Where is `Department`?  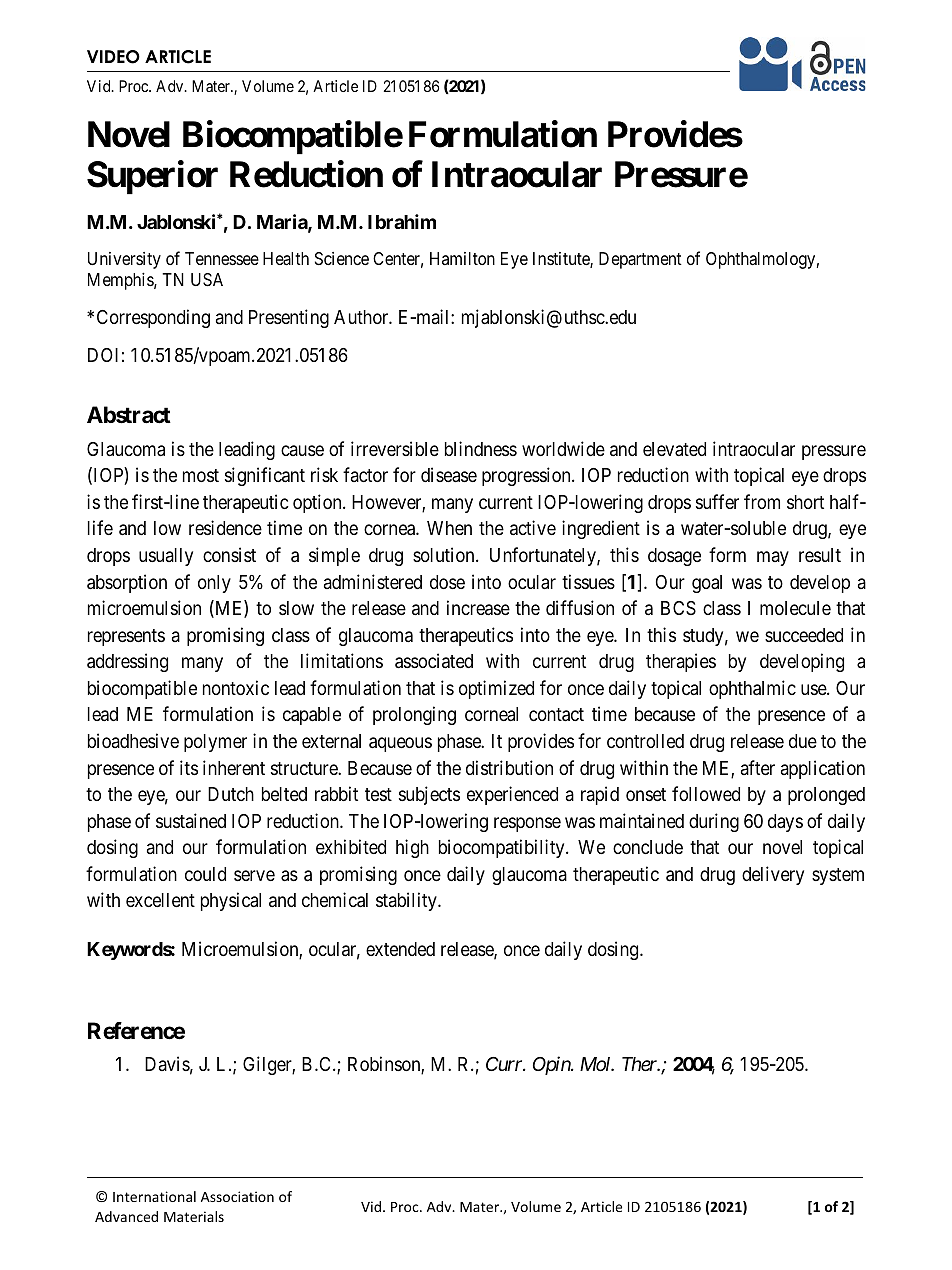
Department is located at coordinates (640, 260).
